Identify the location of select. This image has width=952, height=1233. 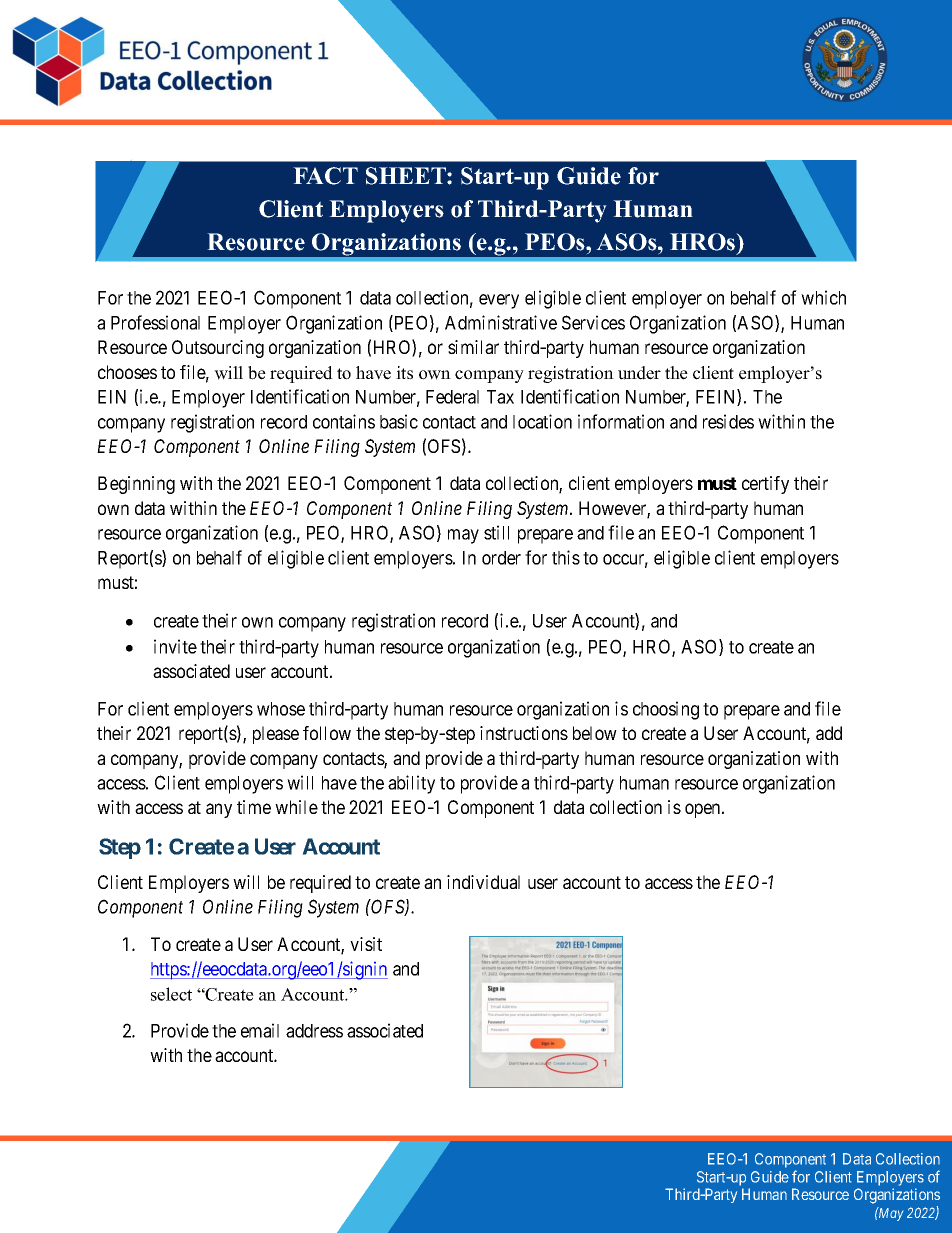
(171, 994).
